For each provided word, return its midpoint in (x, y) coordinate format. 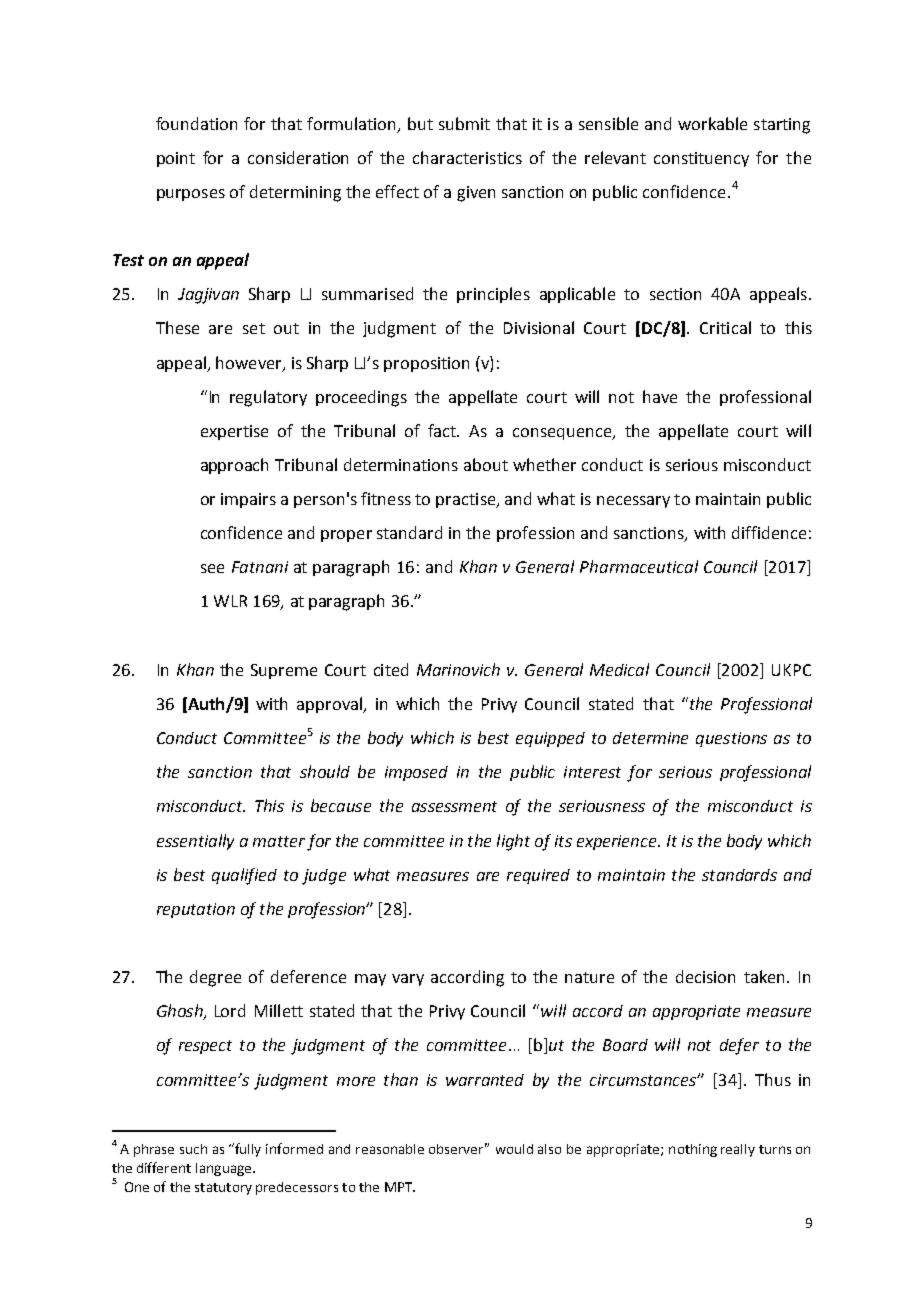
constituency (701, 159)
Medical (619, 669)
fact (443, 430)
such (193, 1149)
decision (705, 976)
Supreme (284, 671)
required (538, 876)
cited (391, 669)
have (660, 396)
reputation (196, 910)
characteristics (467, 157)
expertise (234, 432)
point (176, 159)
